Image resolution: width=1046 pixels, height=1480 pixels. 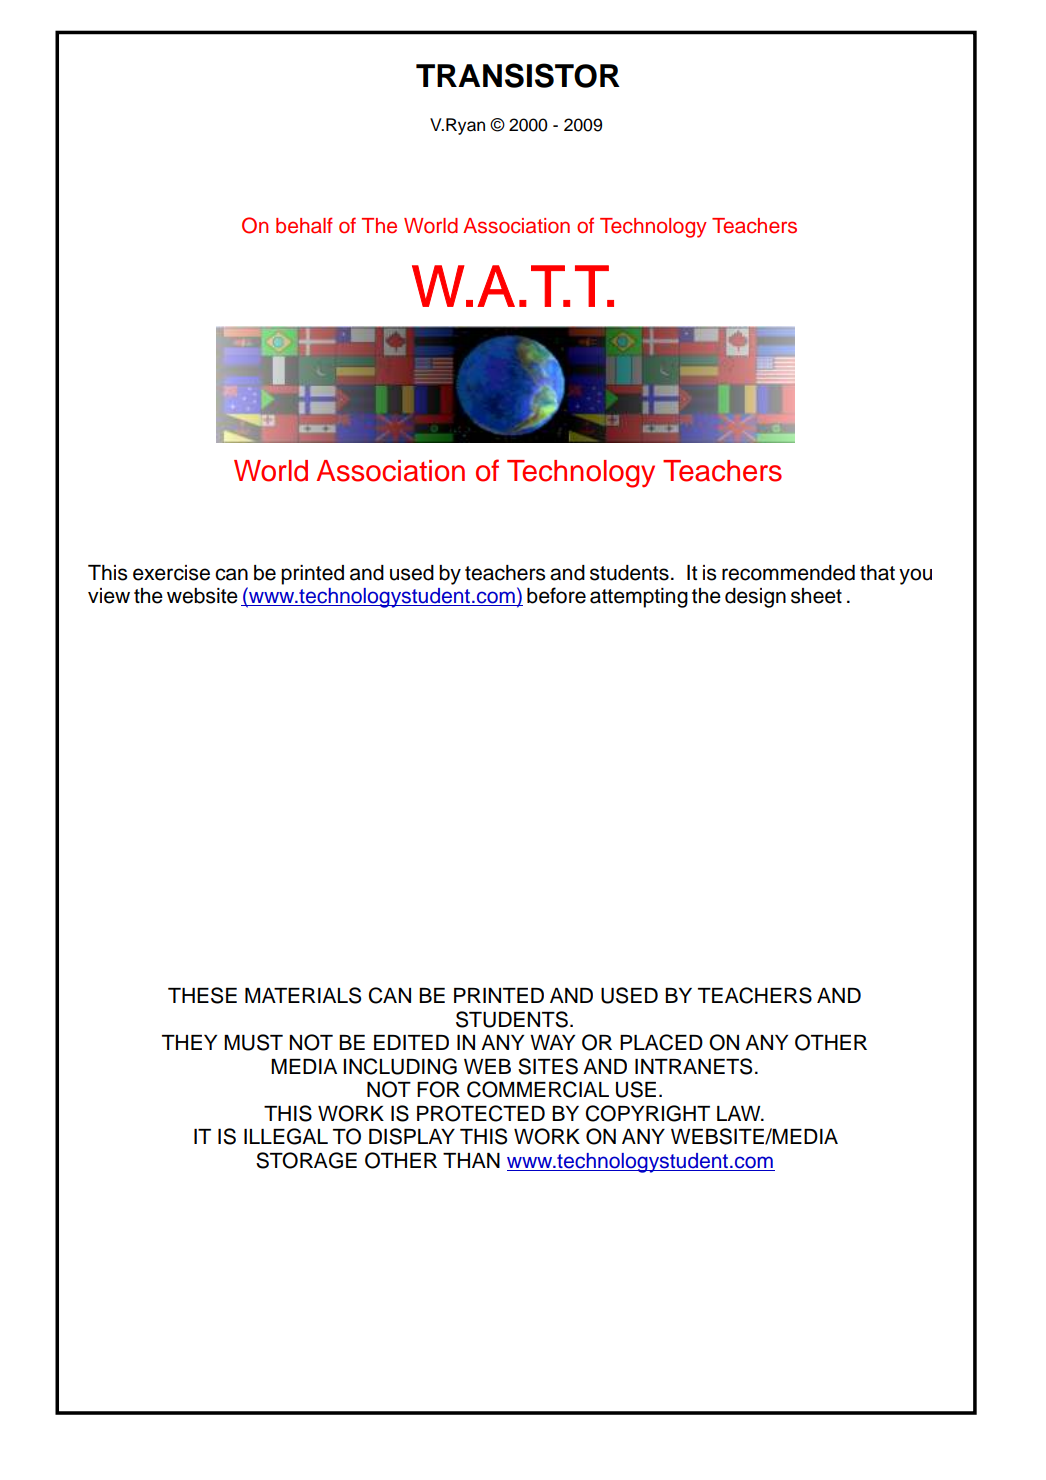 What do you see at coordinates (109, 596) in the screenshot?
I see `view` at bounding box center [109, 596].
